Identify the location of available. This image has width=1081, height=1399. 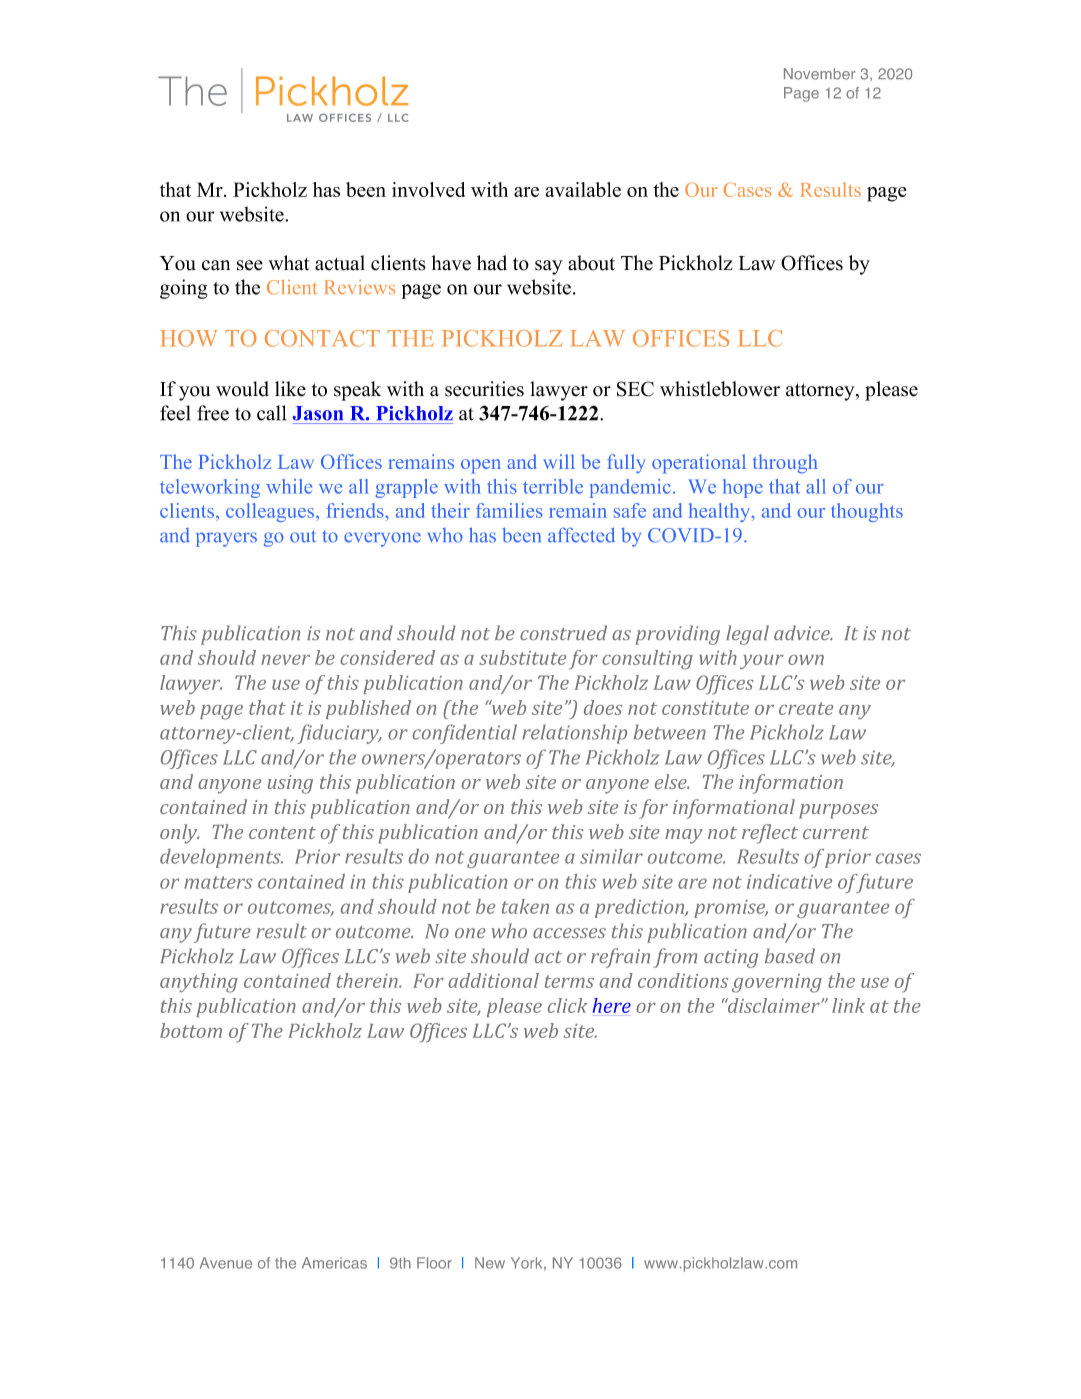
(583, 189).
